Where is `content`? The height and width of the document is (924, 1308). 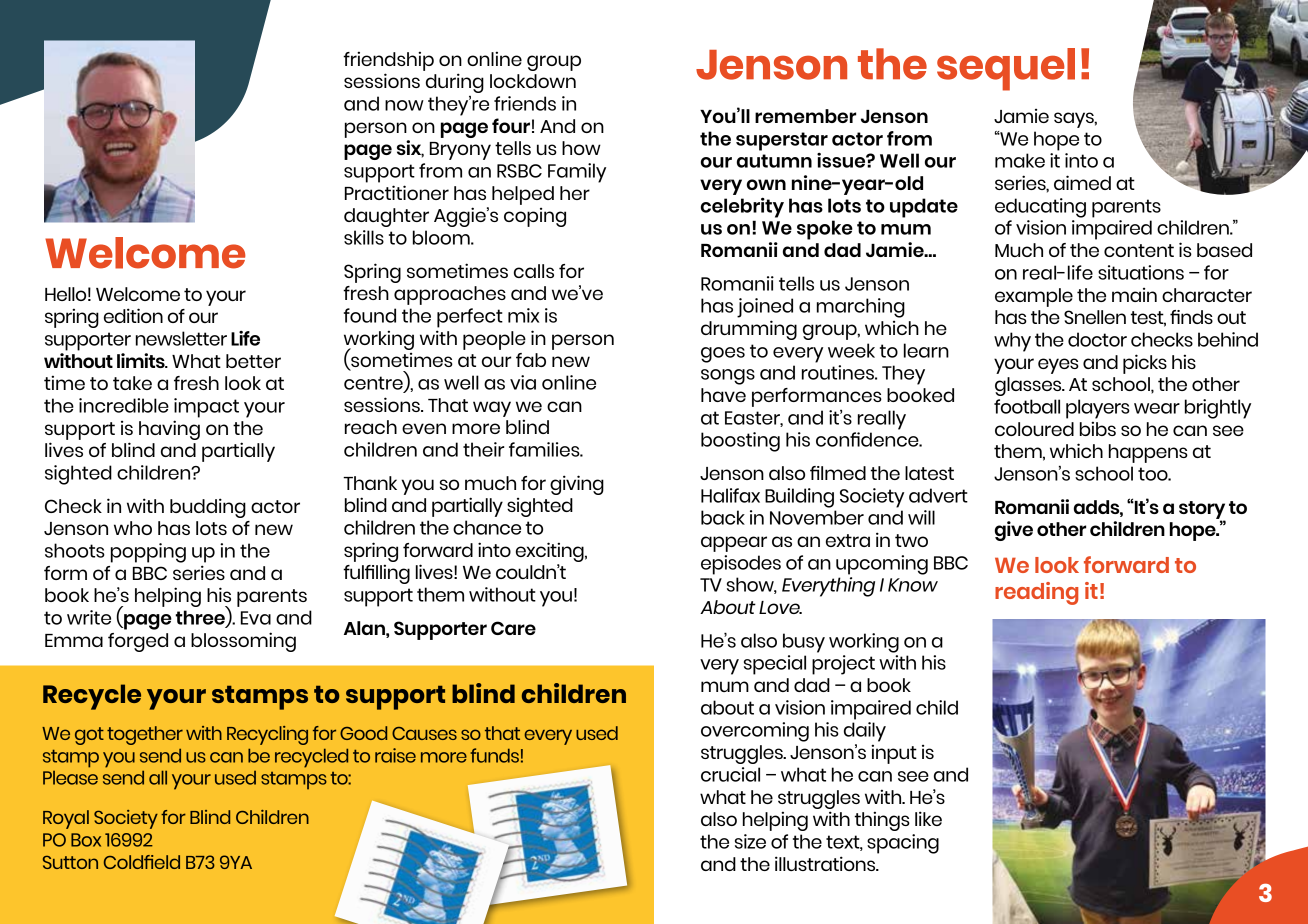 content is located at coordinates (1139, 250).
